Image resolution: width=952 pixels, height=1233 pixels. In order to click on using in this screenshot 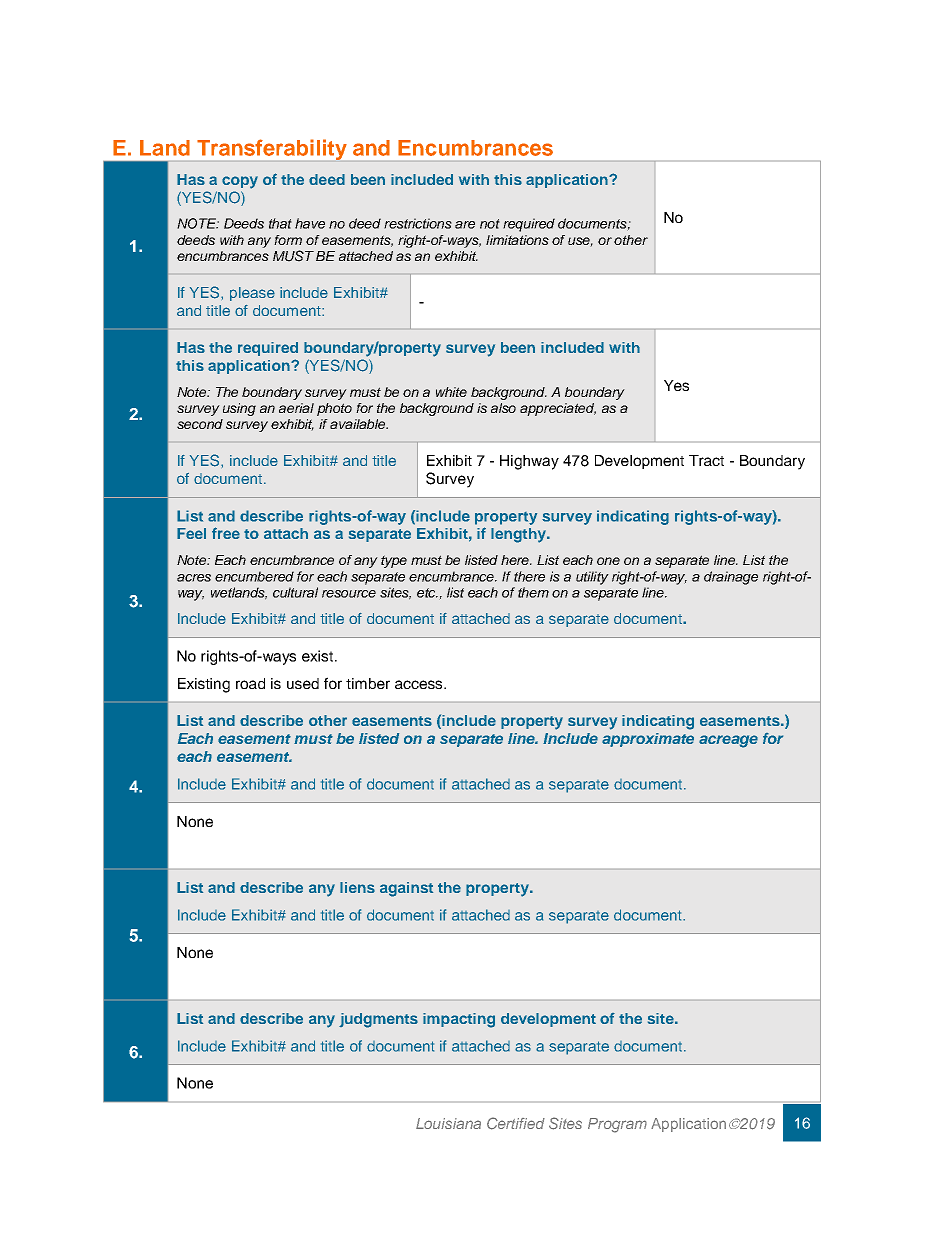, I will do `click(239, 409)`.
